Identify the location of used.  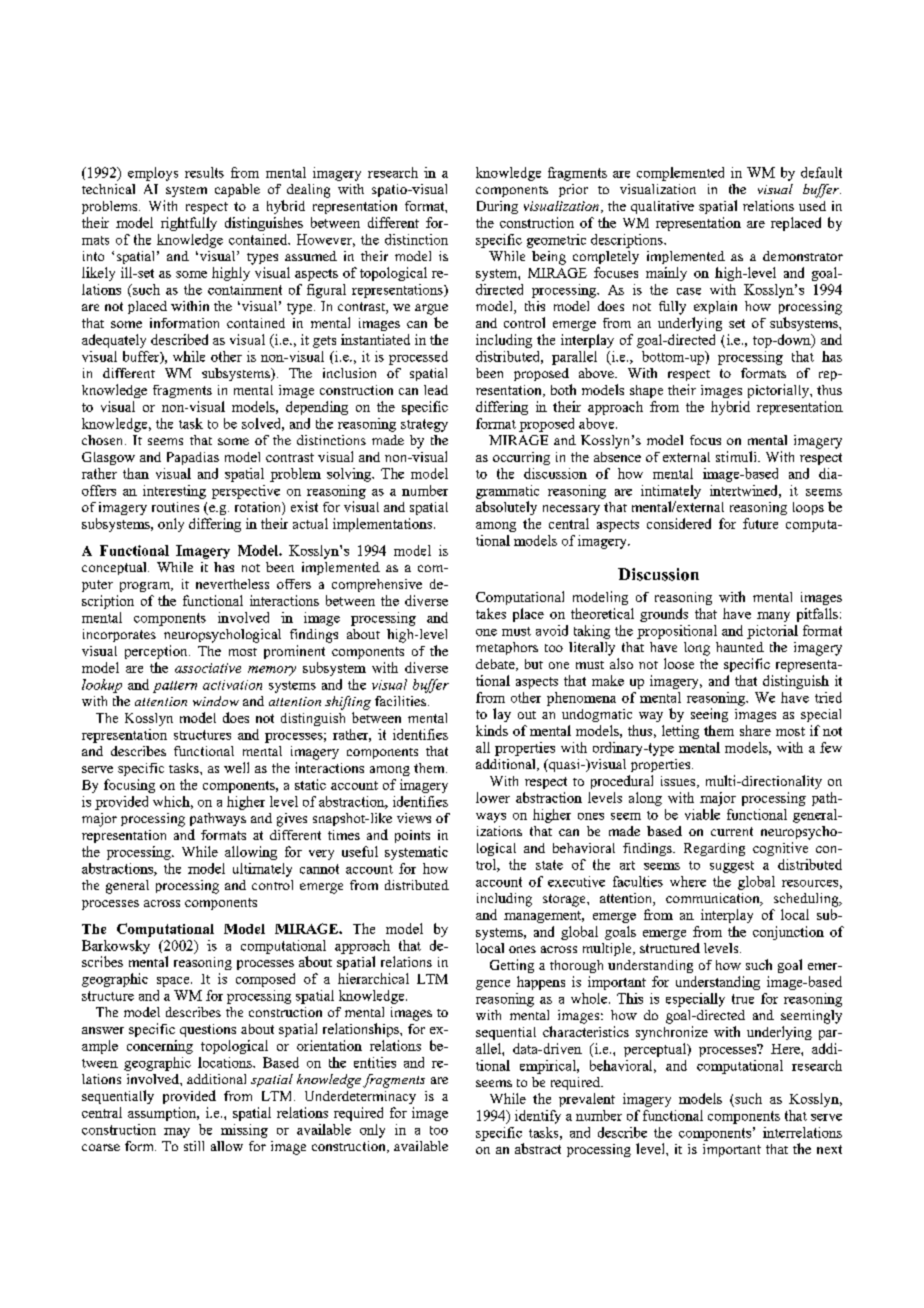
(812, 206).
